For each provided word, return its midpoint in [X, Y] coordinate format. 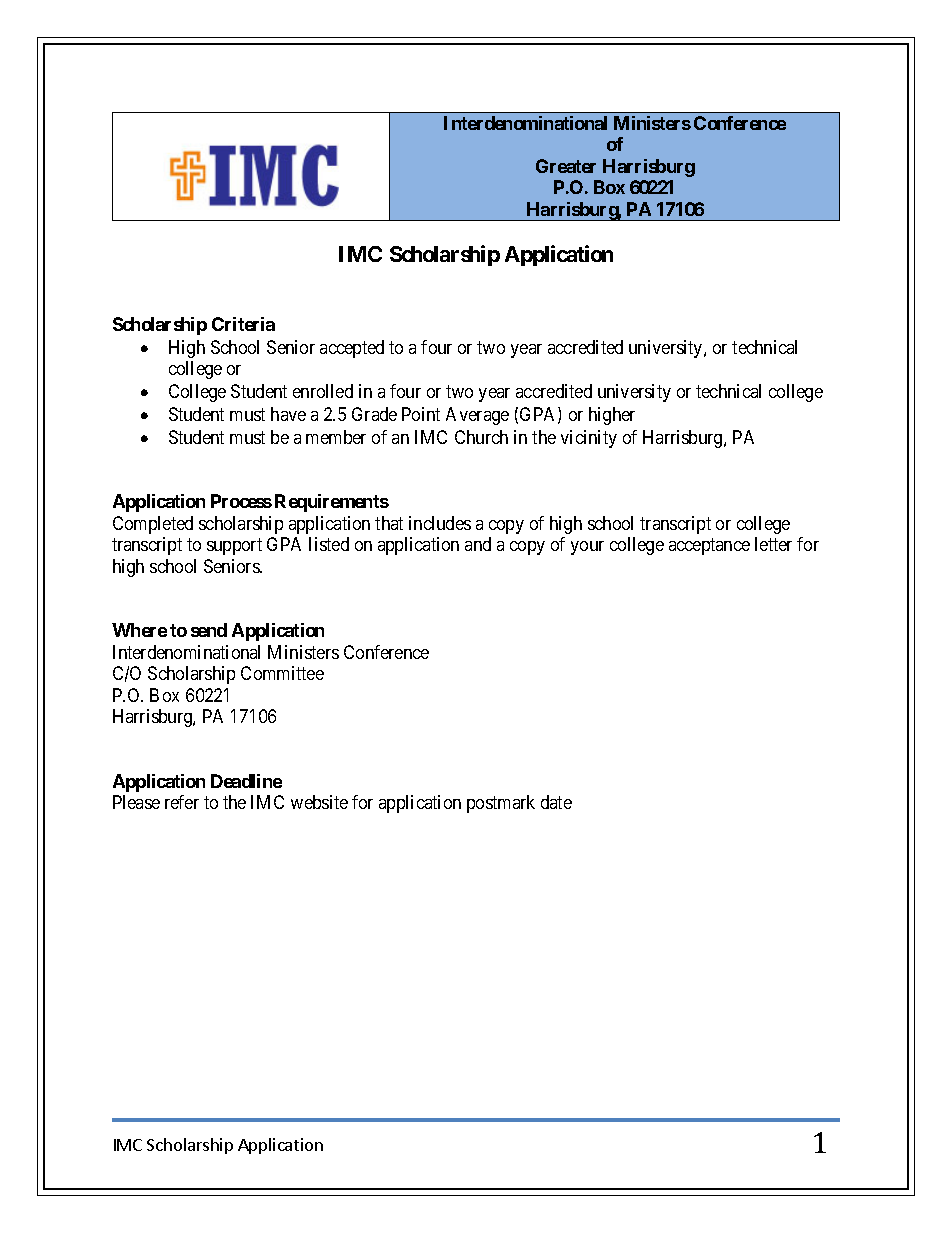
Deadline [246, 781]
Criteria [243, 324]
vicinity [589, 439]
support [234, 546]
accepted [352, 349]
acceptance [709, 546]
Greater [566, 166]
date [556, 802]
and [478, 544]
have [288, 414]
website [319, 802]
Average [477, 416]
